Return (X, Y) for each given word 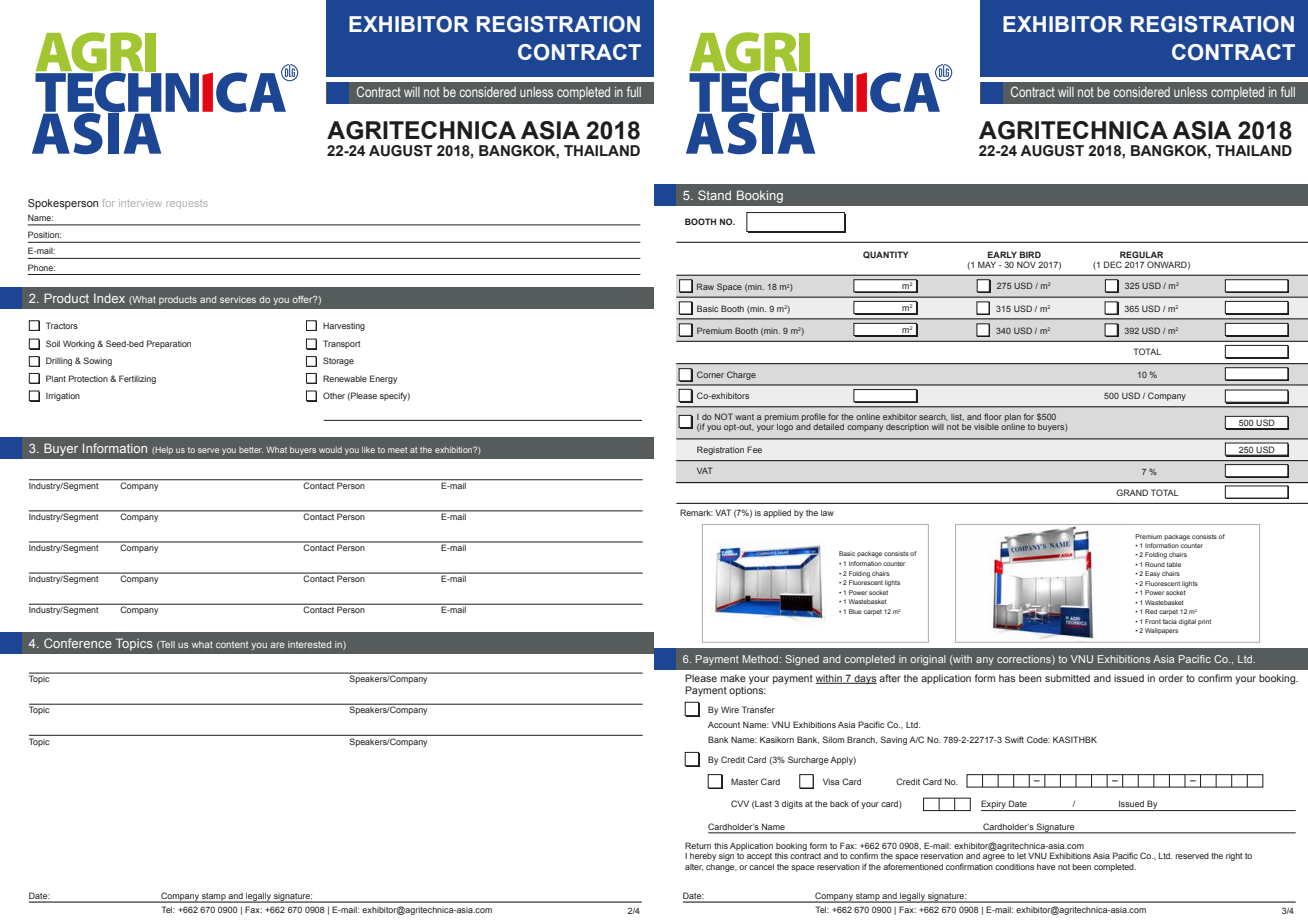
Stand (714, 195)
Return (698, 845)
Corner (710, 374)
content (232, 644)
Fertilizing (137, 379)
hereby (703, 857)
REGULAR (1141, 254)
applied (777, 513)
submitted (1067, 678)
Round (1155, 564)
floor (993, 416)
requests (187, 205)
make (733, 678)
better (251, 450)
